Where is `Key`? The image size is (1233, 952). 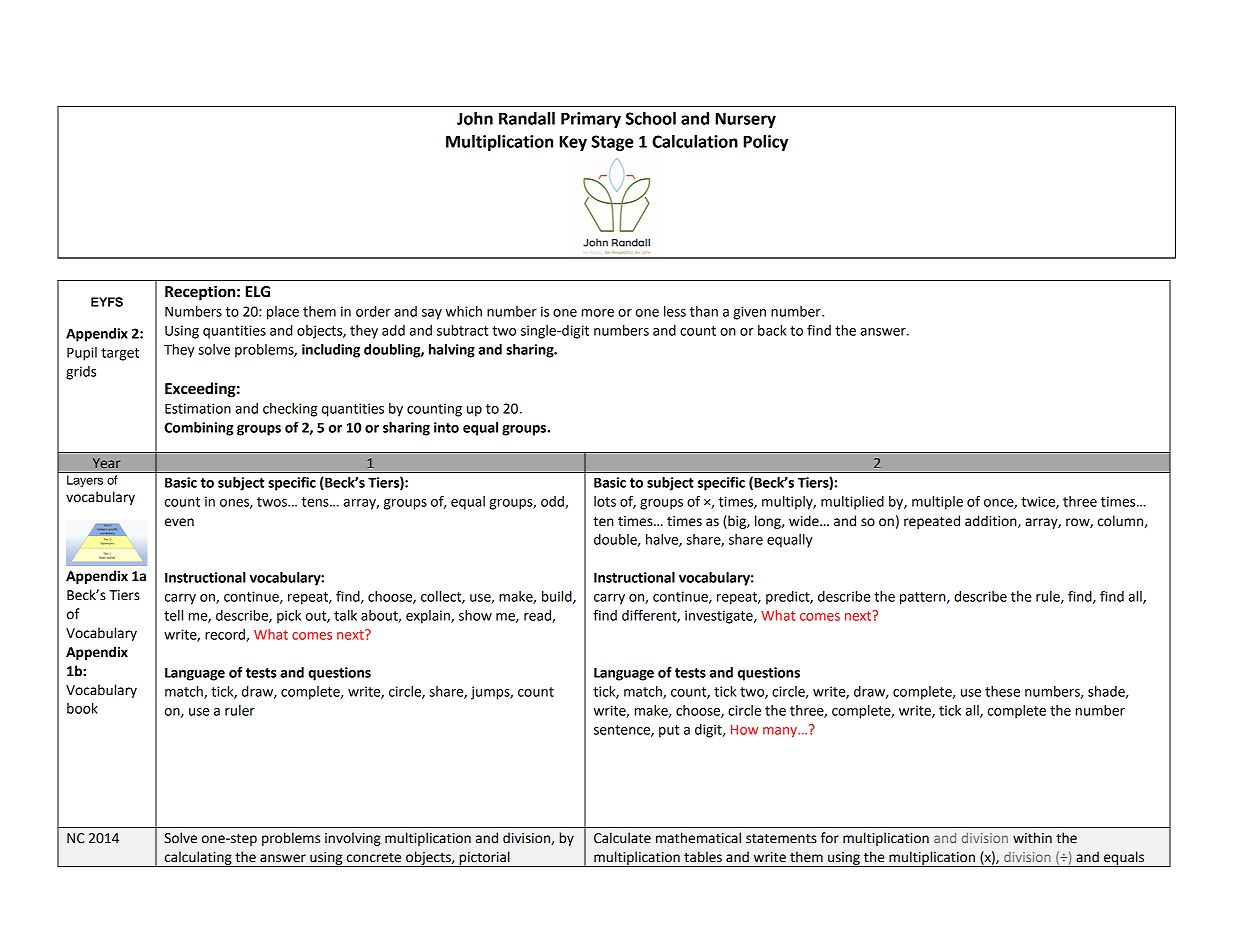 Key is located at coordinates (573, 143).
